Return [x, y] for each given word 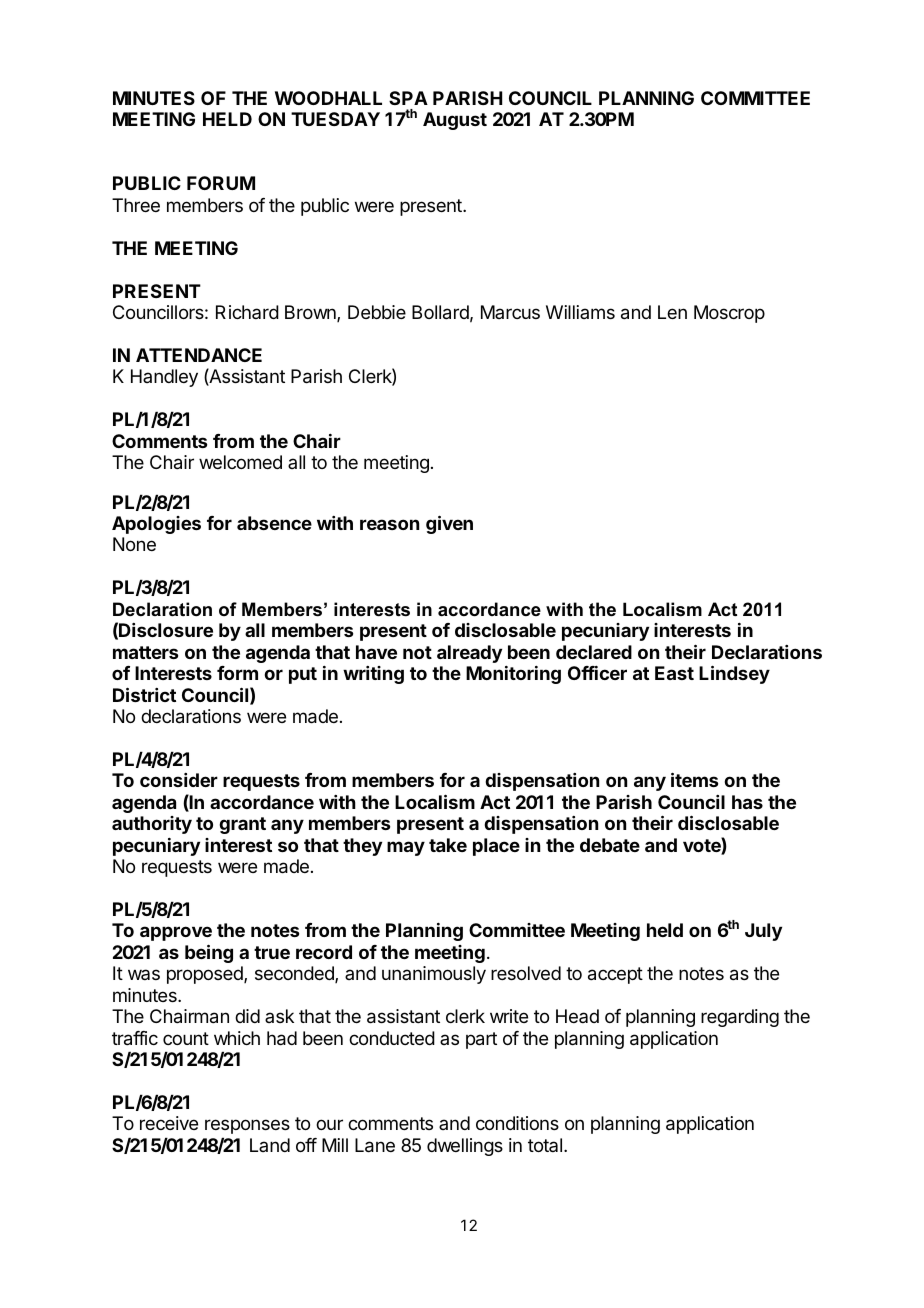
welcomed [240, 462]
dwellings [465, 1147]
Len [672, 312]
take [448, 845]
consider [179, 780]
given [449, 524]
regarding [740, 1018]
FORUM [221, 183]
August [455, 121]
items [694, 779]
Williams [580, 312]
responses [247, 1126]
